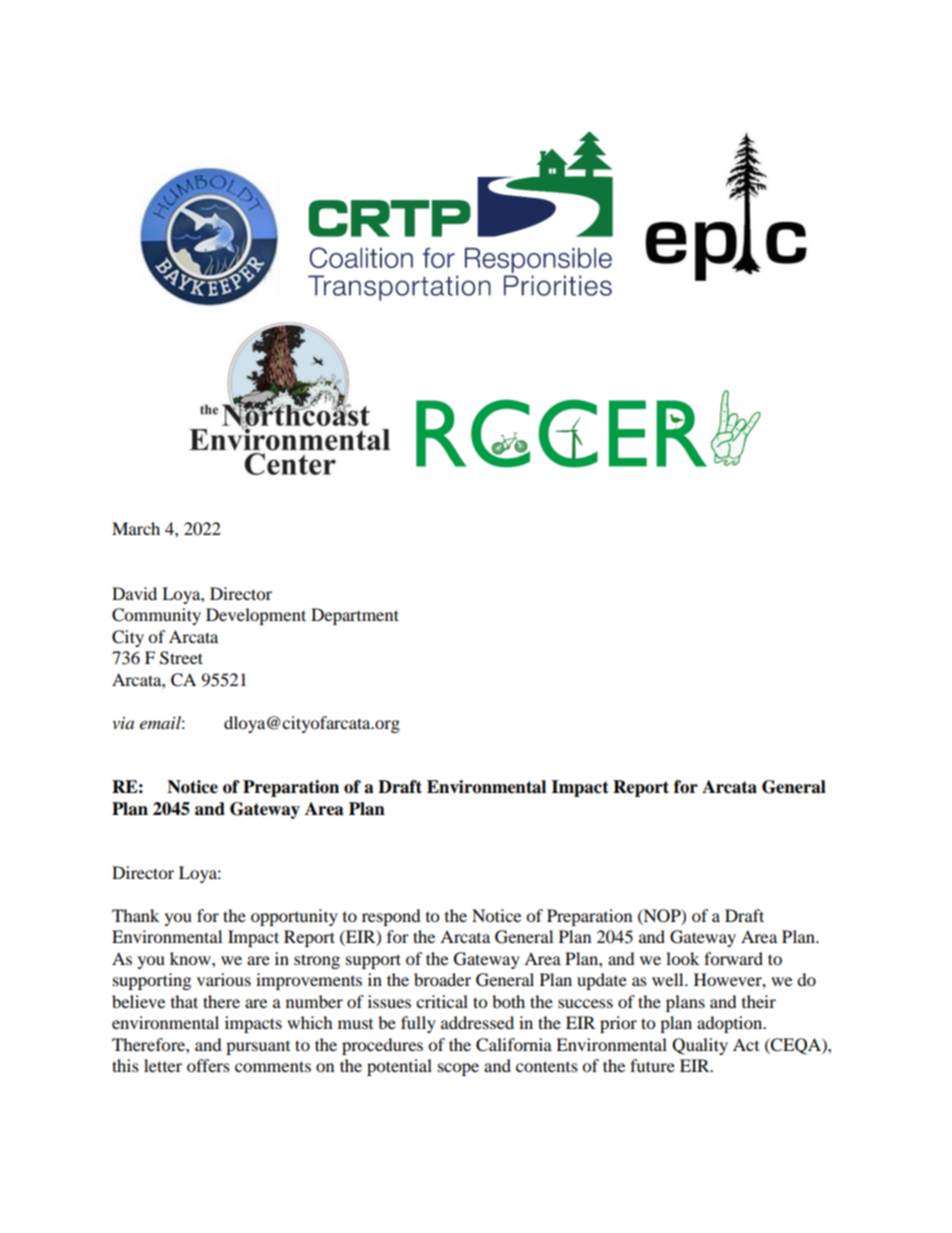 Image resolution: width=952 pixels, height=1233 pixels. What do you see at coordinates (682, 958) in the screenshot?
I see `look` at bounding box center [682, 958].
